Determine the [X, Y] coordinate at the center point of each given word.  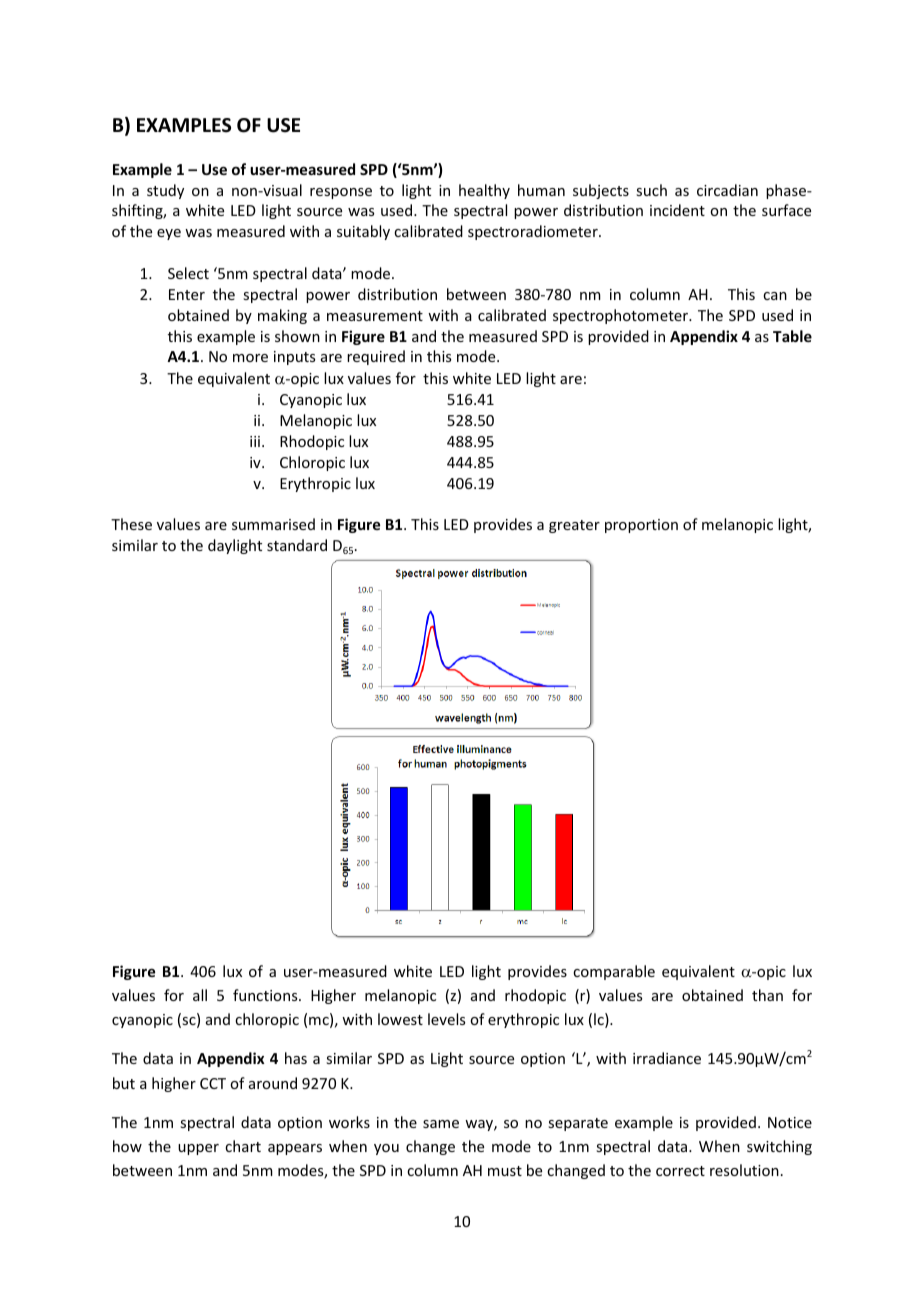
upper [198, 1149]
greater [574, 526]
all [200, 995]
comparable [614, 972]
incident [677, 210]
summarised [273, 524]
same [441, 1124]
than [767, 995]
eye [169, 234]
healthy [484, 191]
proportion [641, 526]
